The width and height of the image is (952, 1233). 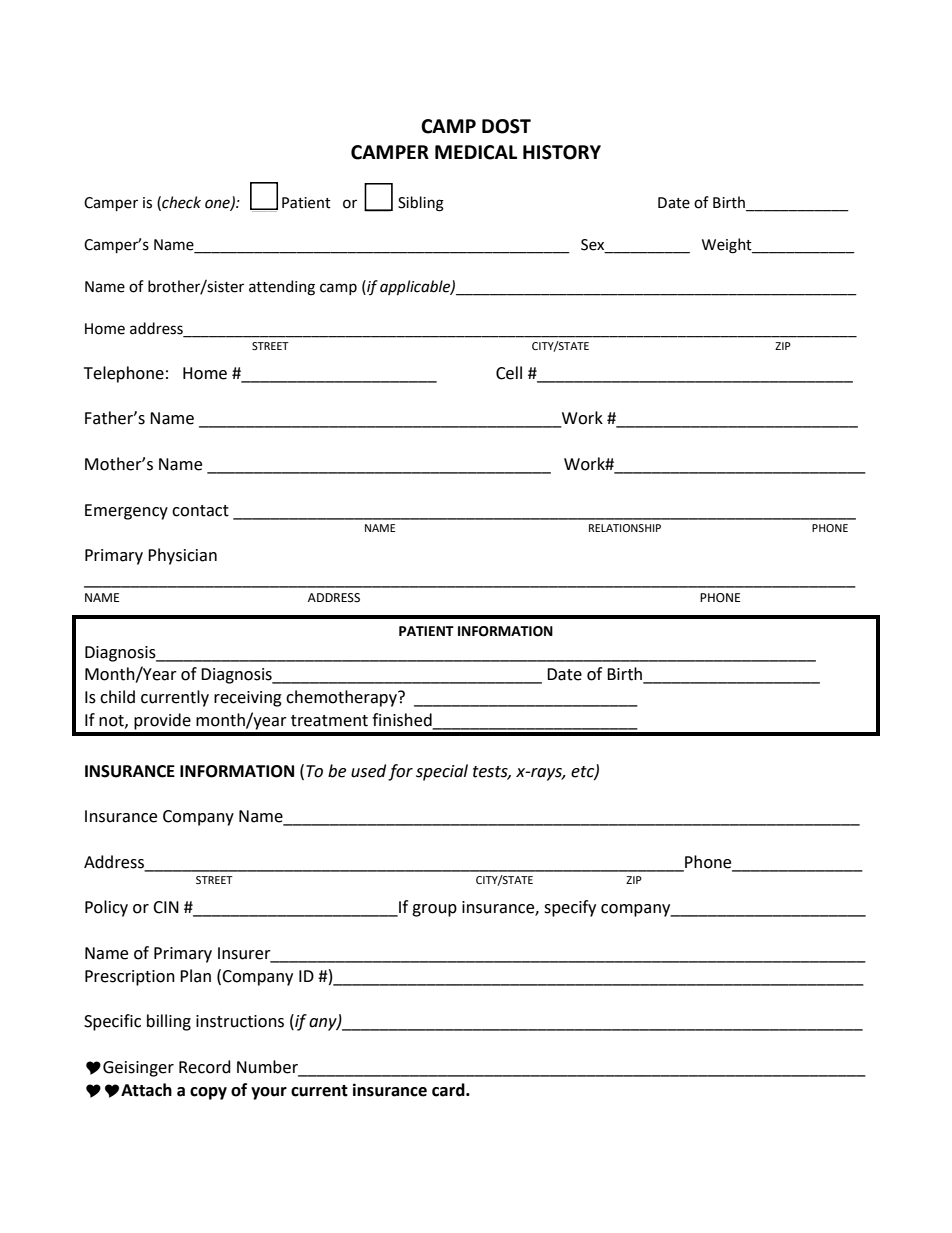 What do you see at coordinates (282, 288) in the image?
I see `attending` at bounding box center [282, 288].
